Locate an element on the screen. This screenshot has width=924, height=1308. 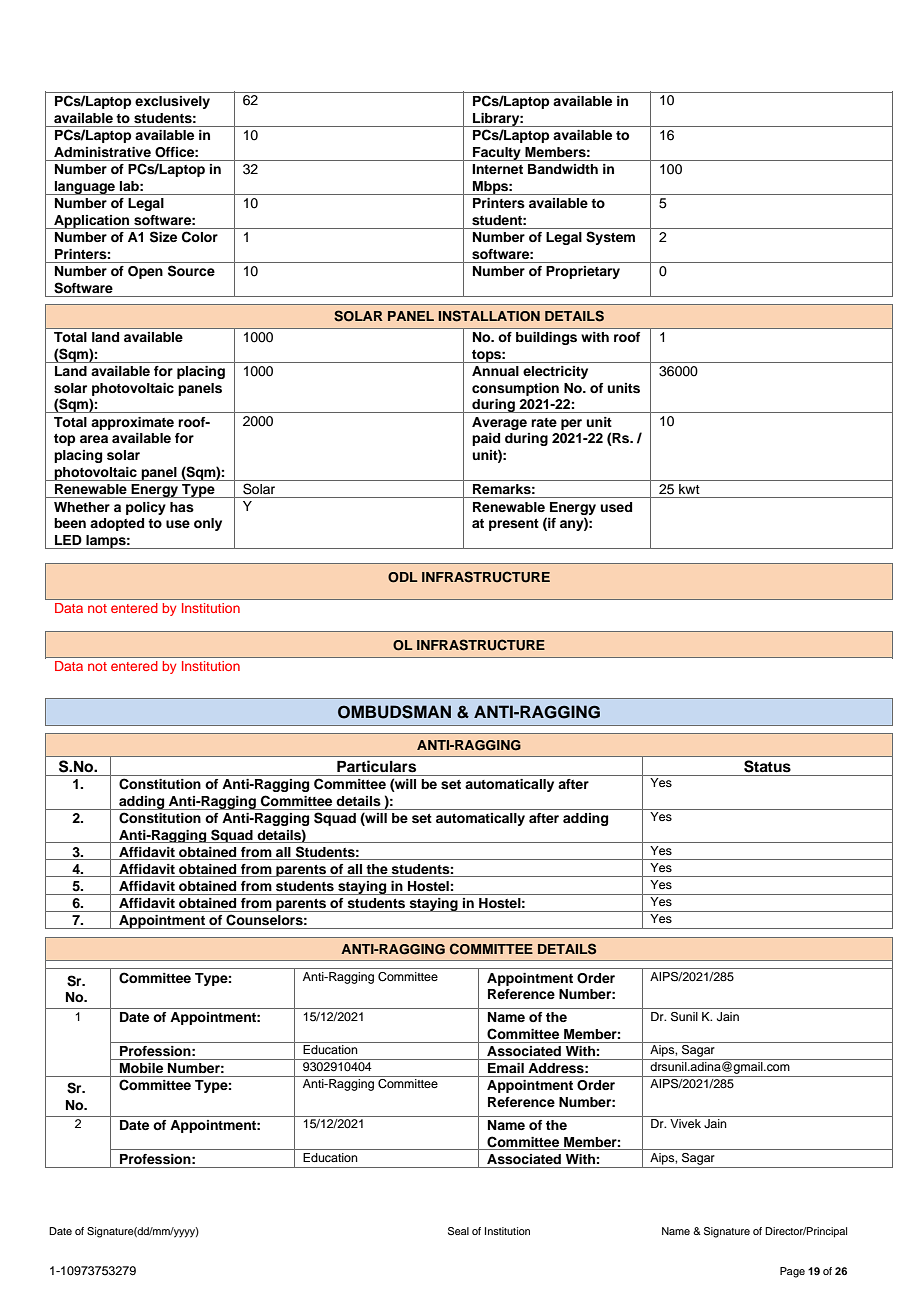
Faculty is located at coordinates (497, 154).
